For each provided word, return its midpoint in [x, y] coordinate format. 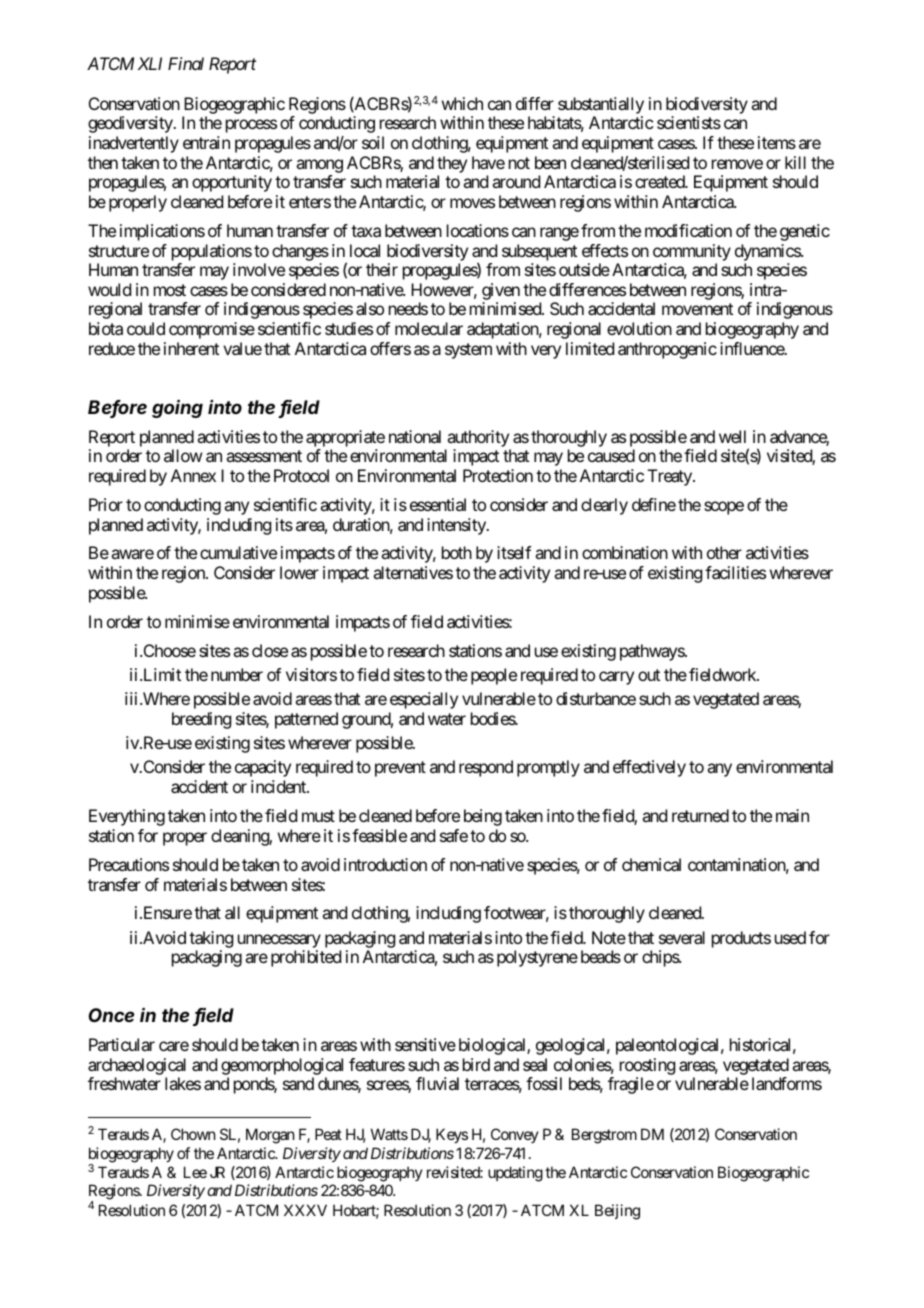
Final [186, 63]
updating [515, 1174]
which [462, 103]
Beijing [617, 1212]
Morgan [270, 1136]
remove [737, 164]
